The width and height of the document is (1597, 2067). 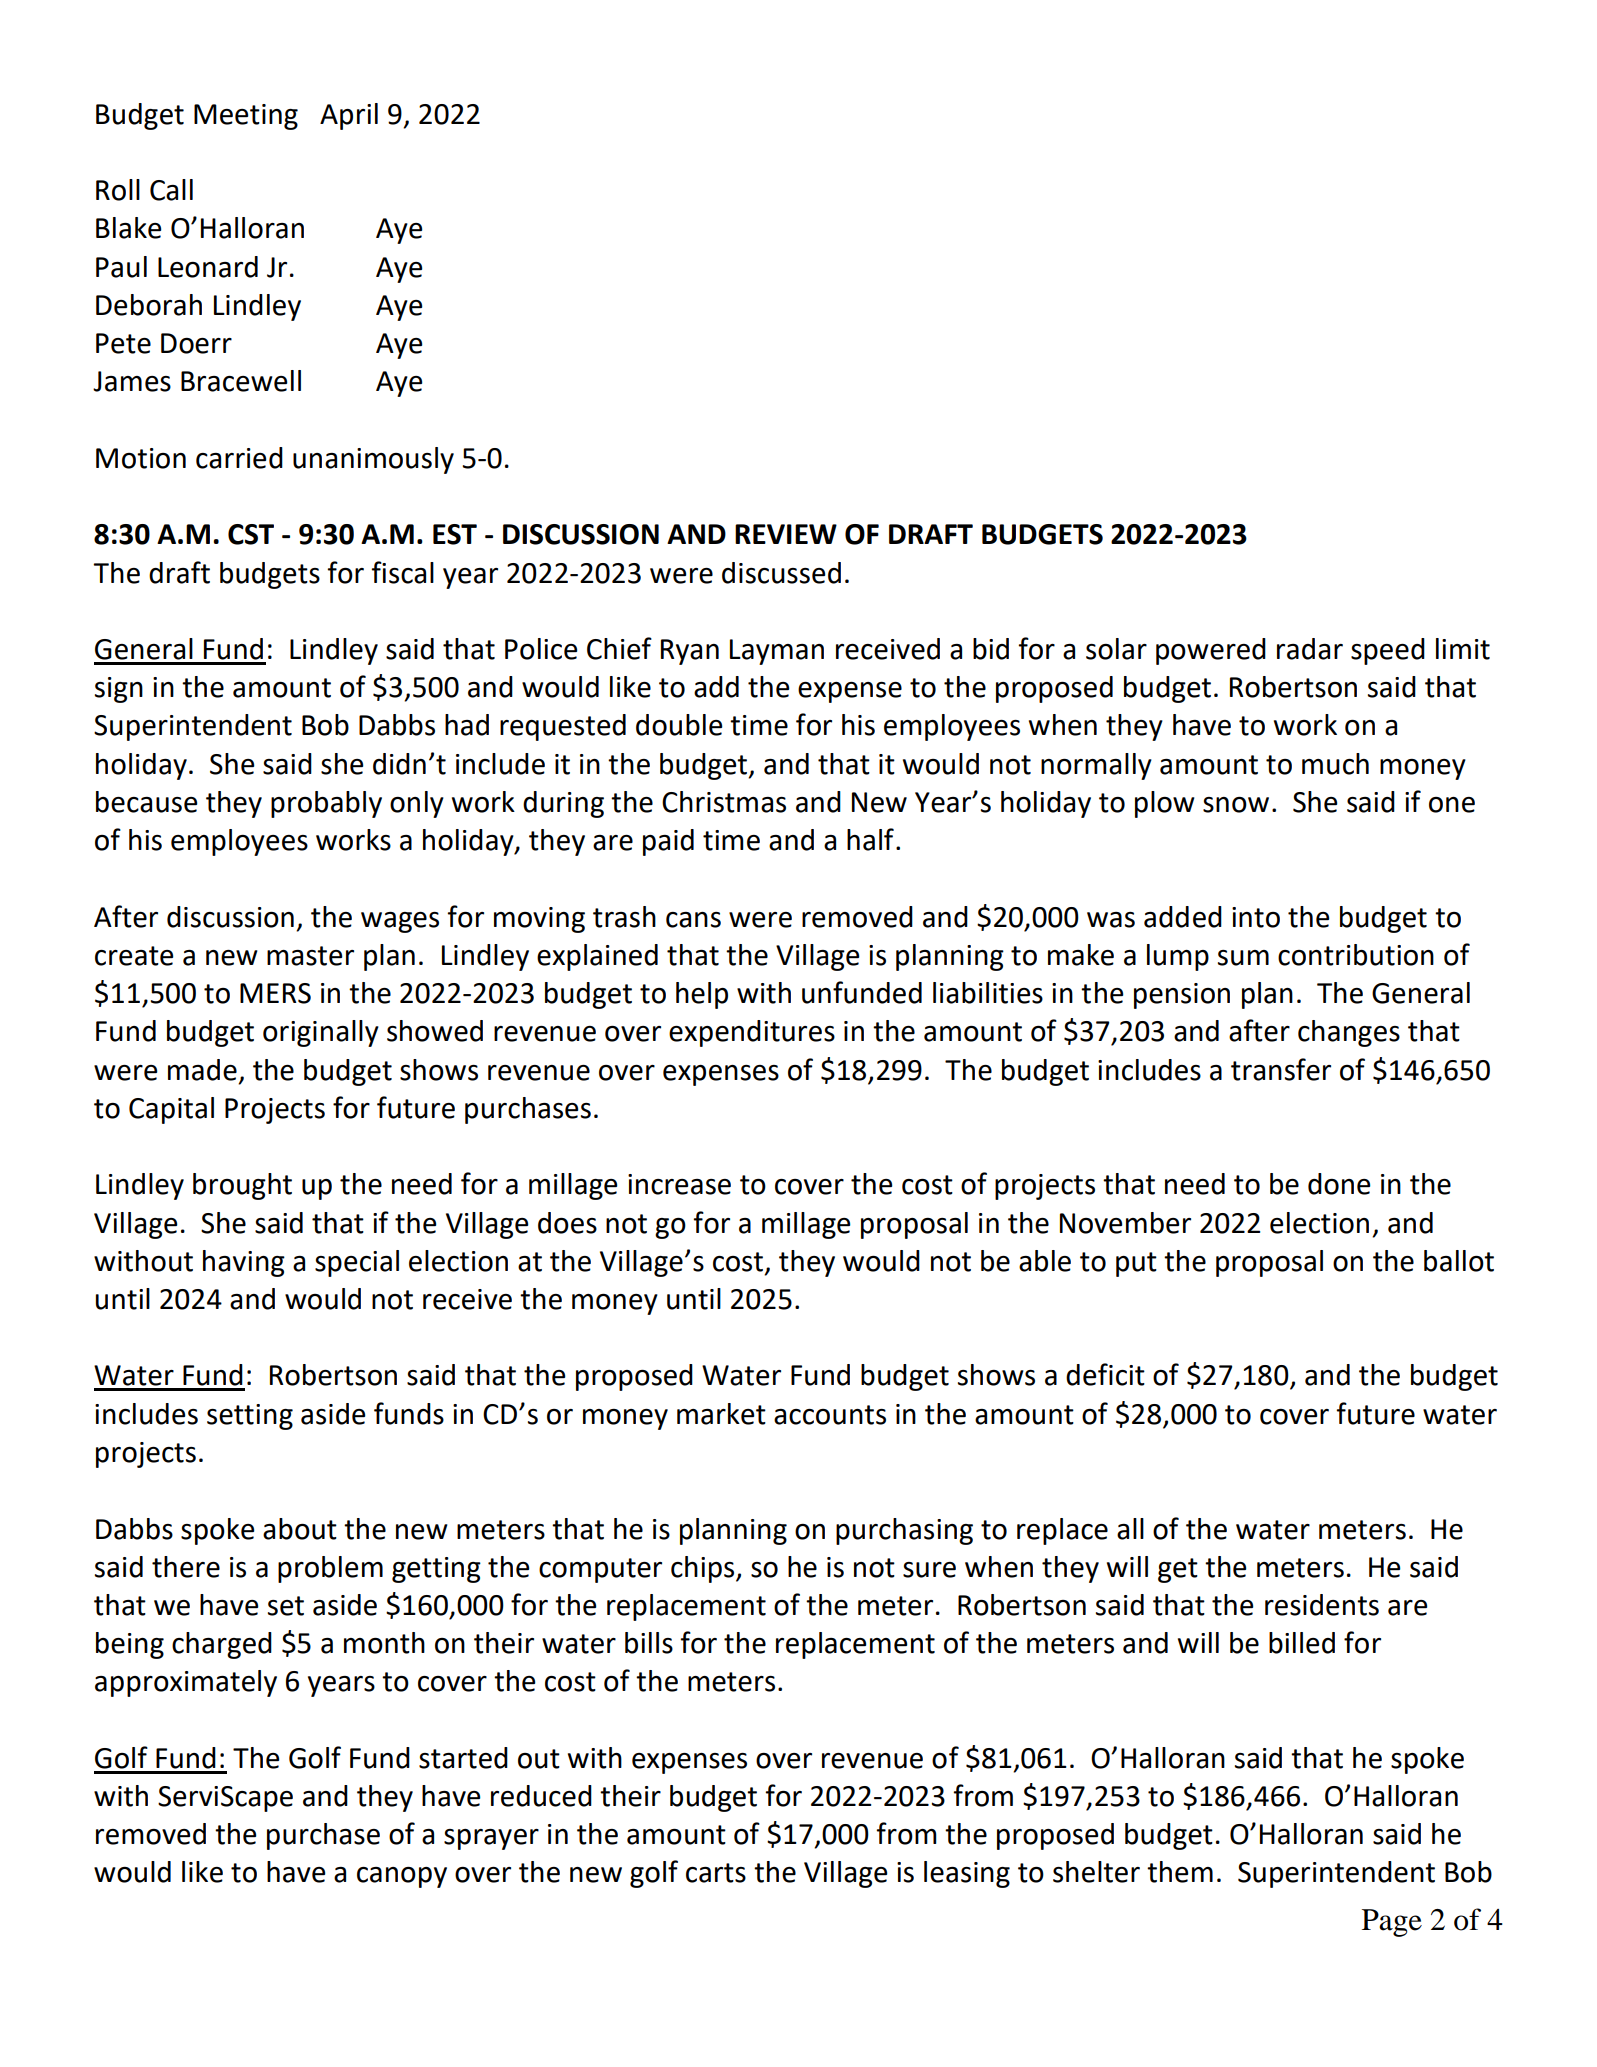 What do you see at coordinates (752, 1033) in the document?
I see `expenditures` at bounding box center [752, 1033].
